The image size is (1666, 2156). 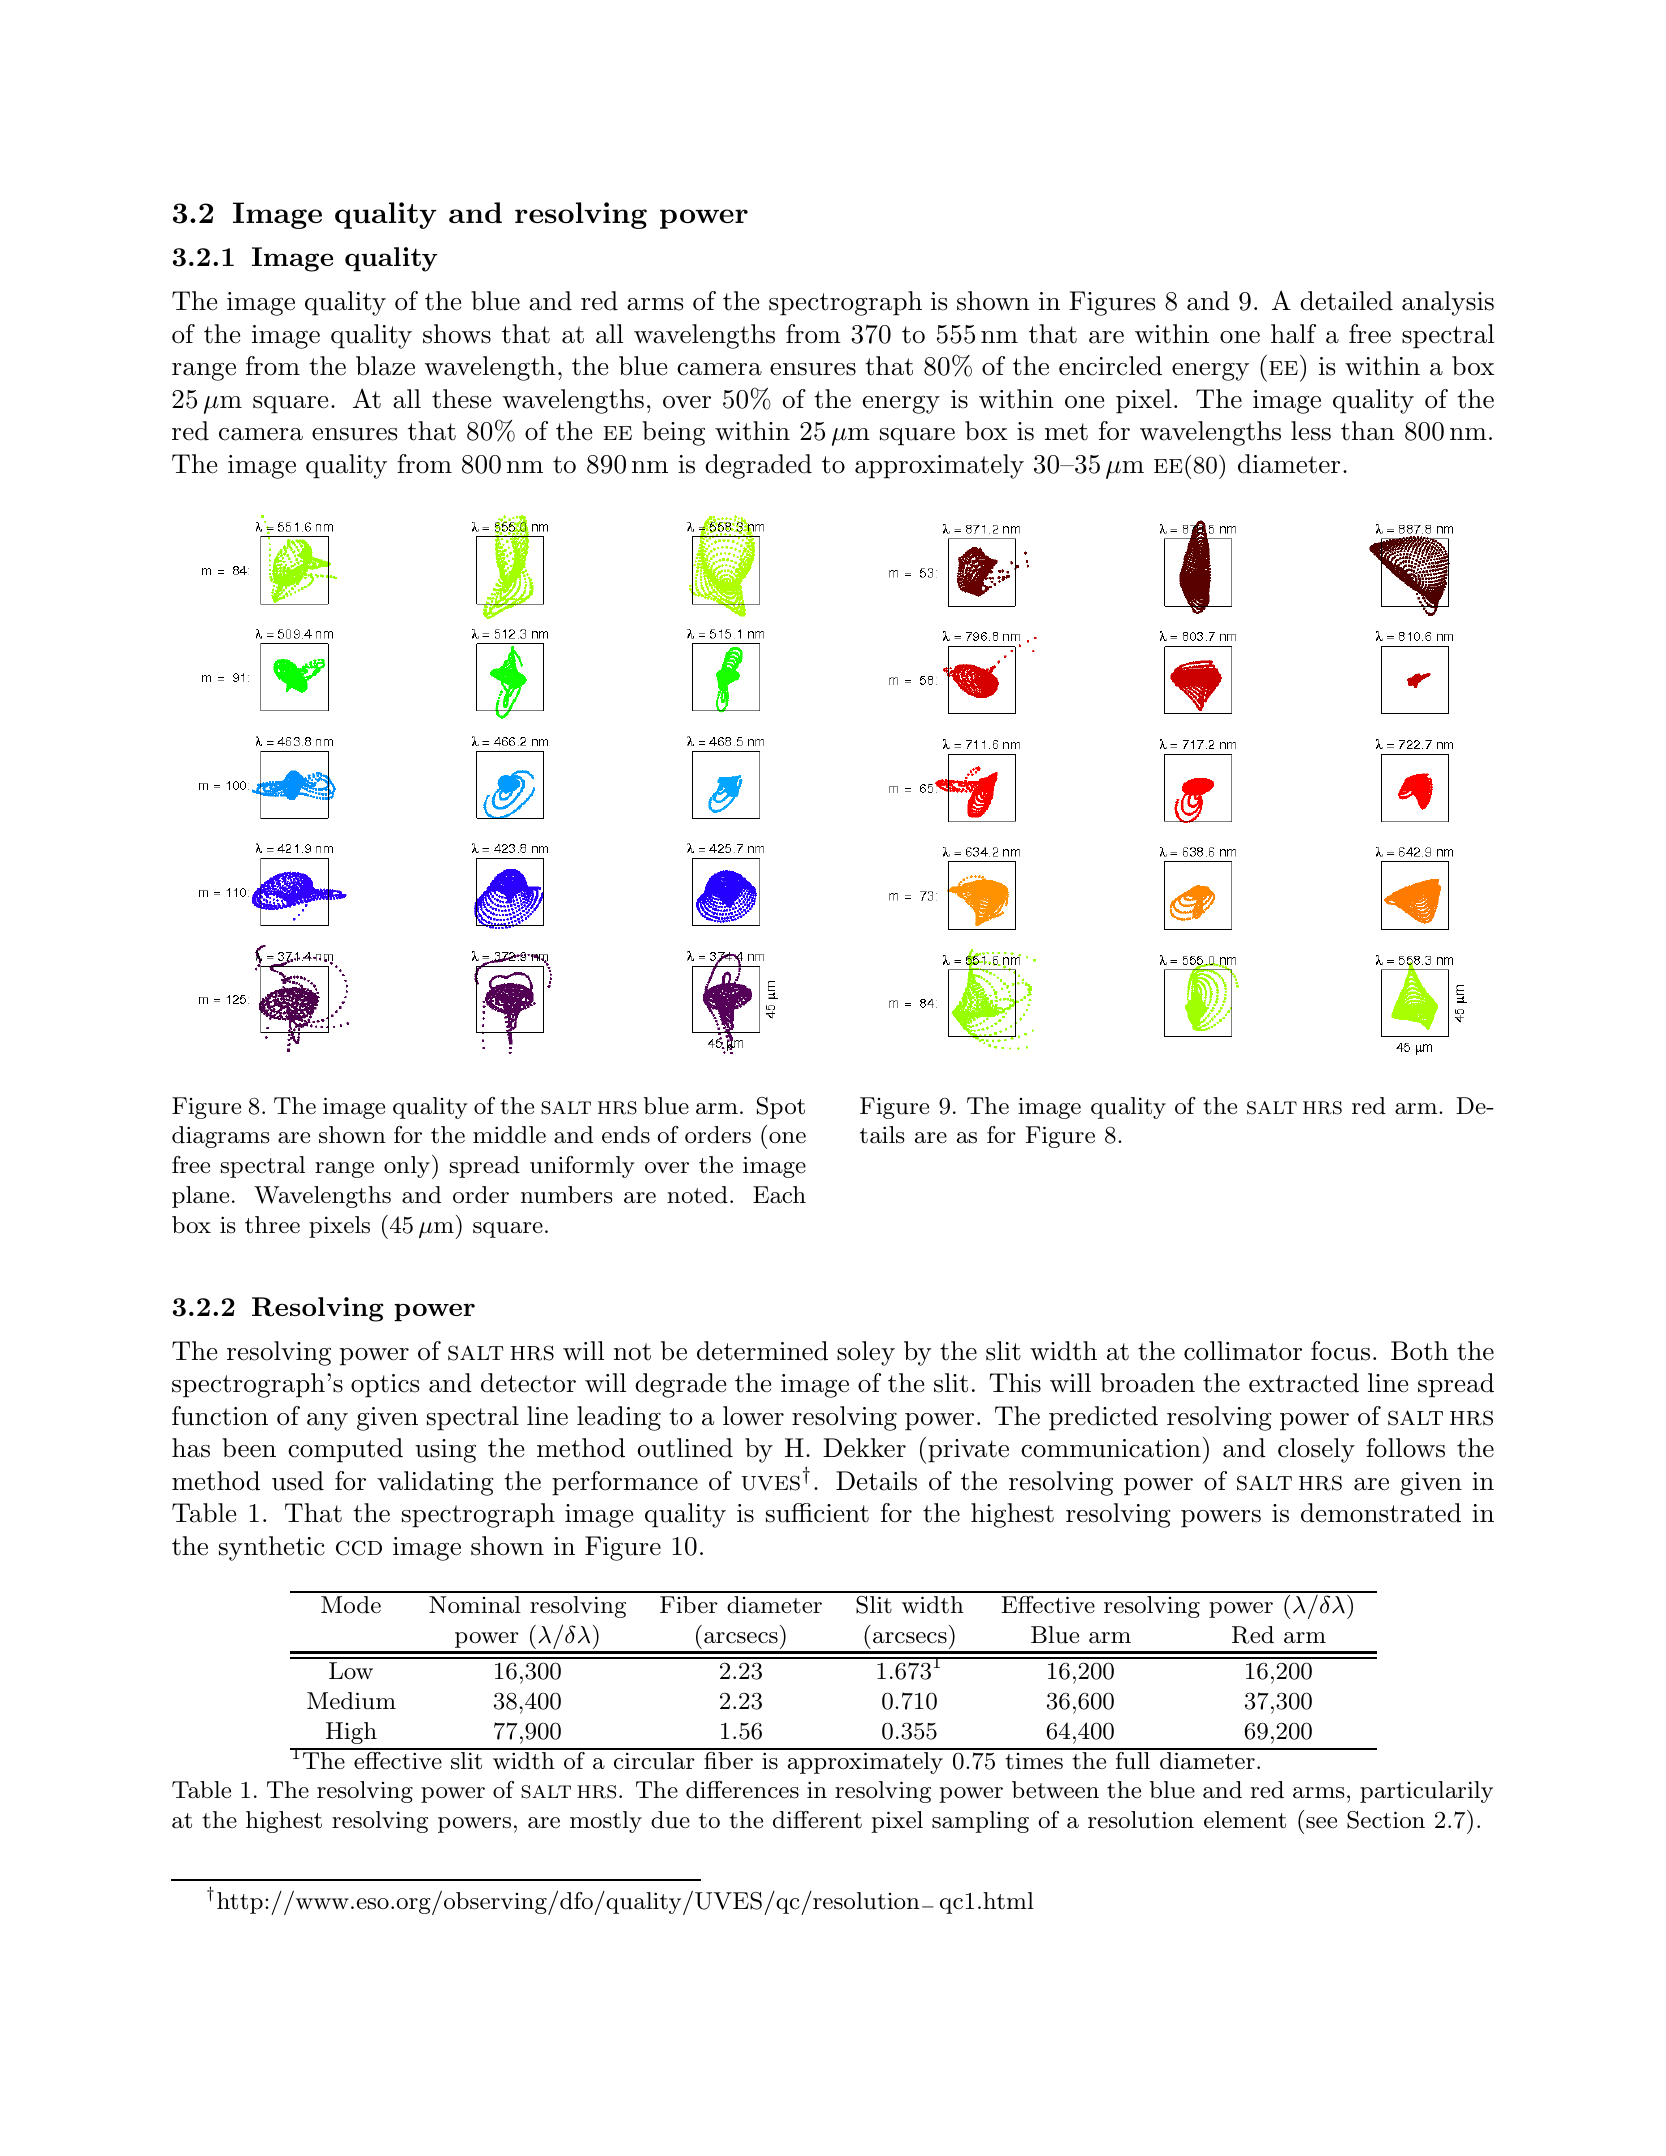 What do you see at coordinates (864, 1448) in the document?
I see `Dekker` at bounding box center [864, 1448].
